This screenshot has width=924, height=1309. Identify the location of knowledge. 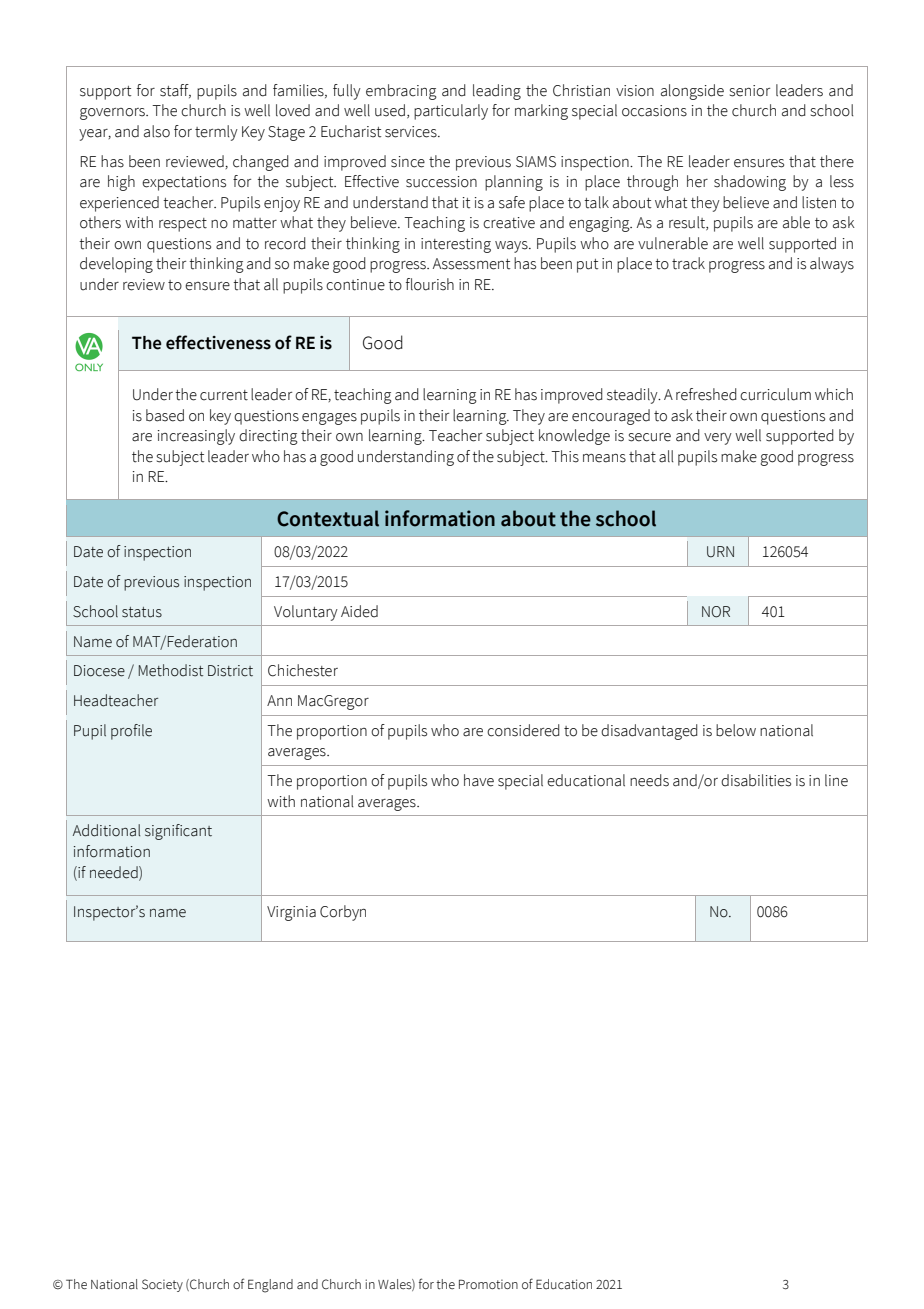
(574, 437).
